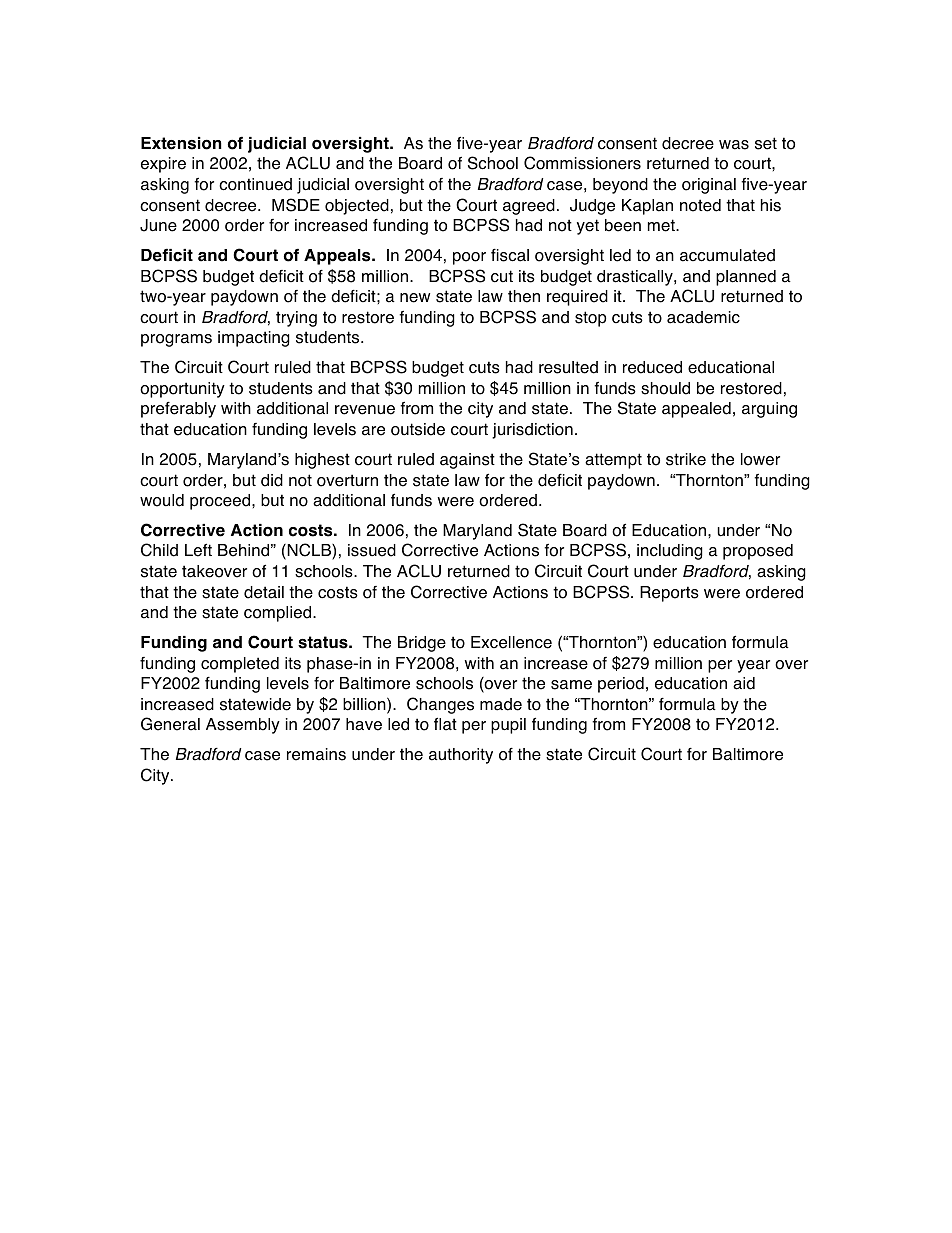 The image size is (952, 1233). What do you see at coordinates (686, 459) in the screenshot?
I see `strike` at bounding box center [686, 459].
